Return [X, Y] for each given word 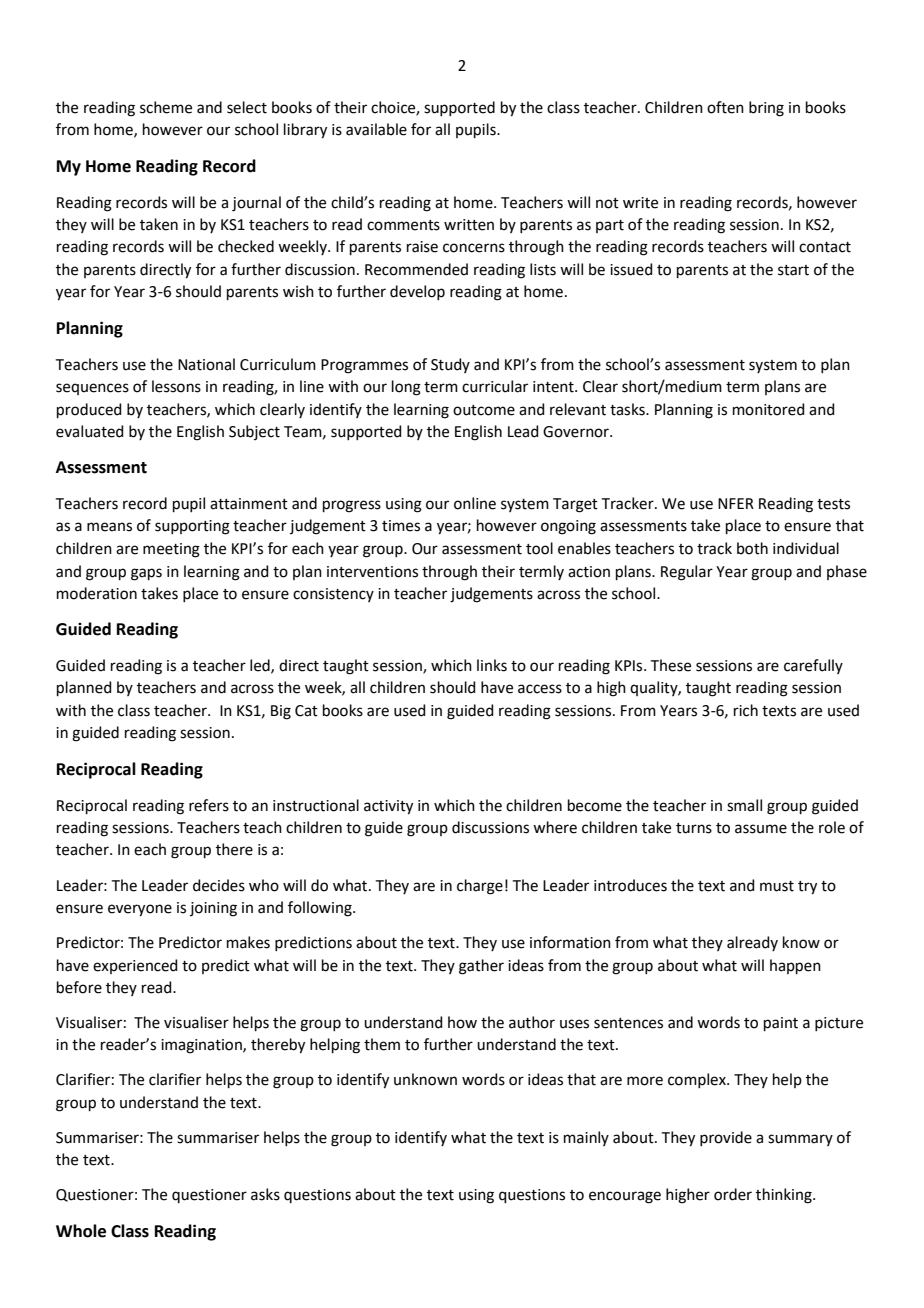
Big [281, 712]
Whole [81, 1231]
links [492, 665]
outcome [484, 410]
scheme [166, 107]
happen [795, 966]
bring [766, 109]
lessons [176, 386]
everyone [140, 910]
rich [746, 710]
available [376, 129]
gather [481, 967]
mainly [586, 1138]
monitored [769, 409]
